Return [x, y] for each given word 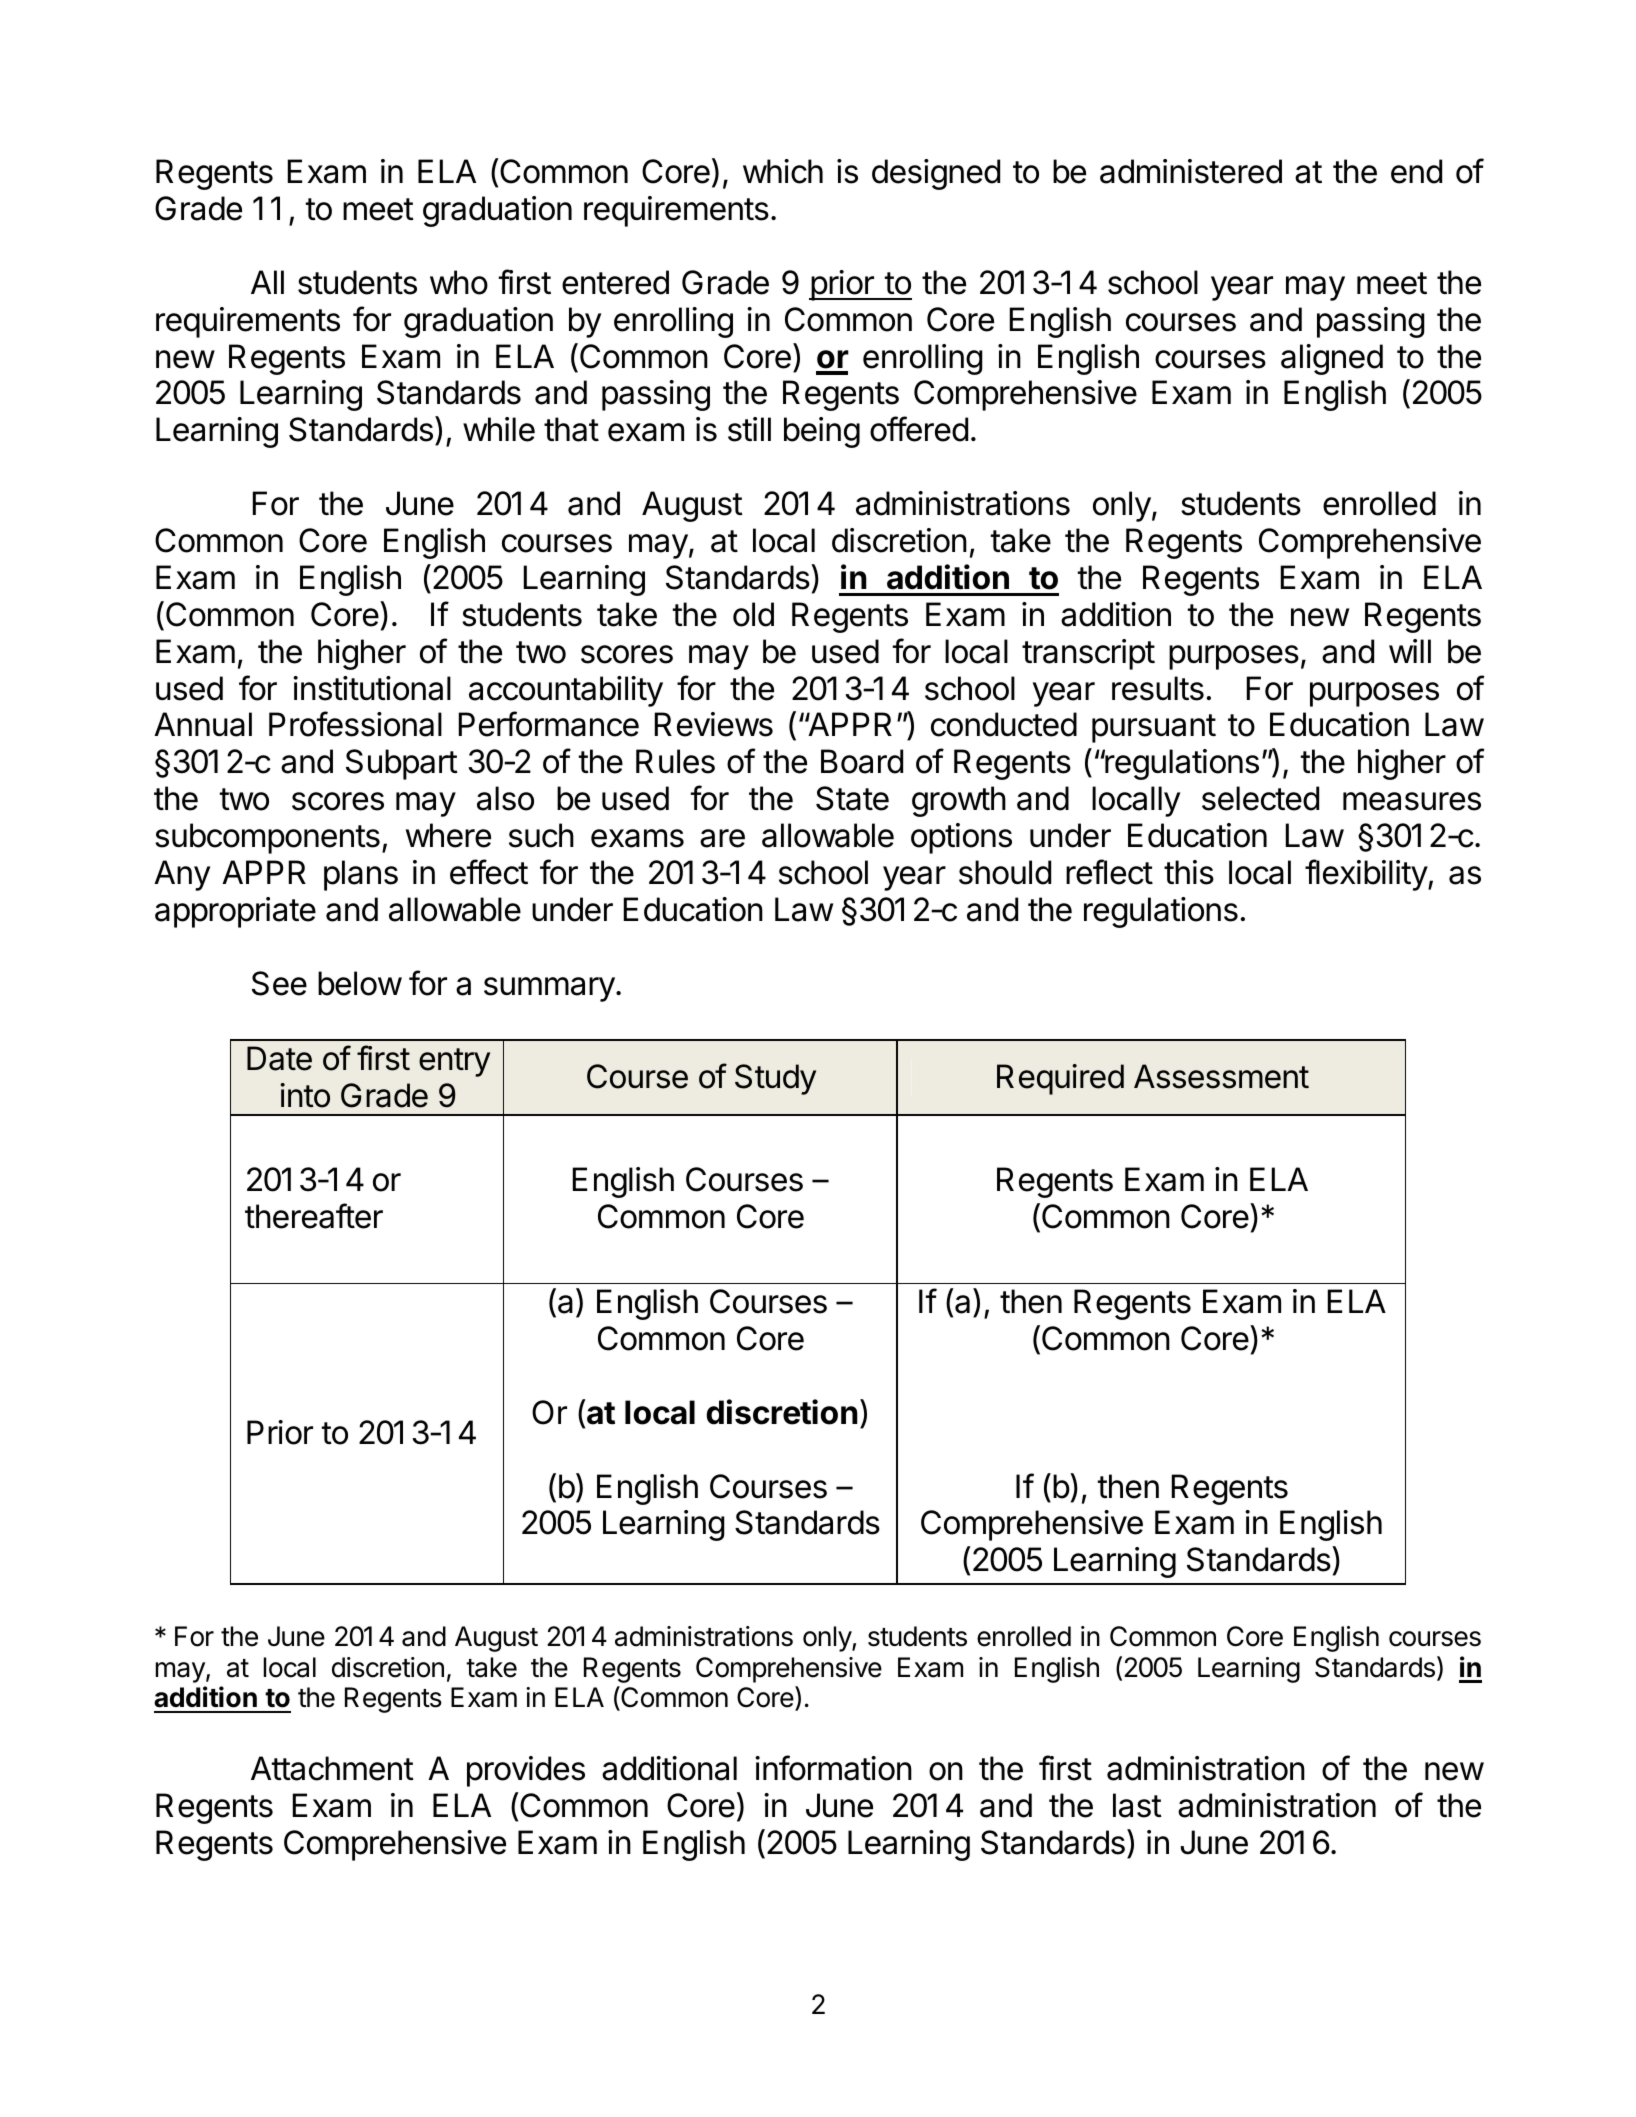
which [783, 171]
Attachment [332, 1768]
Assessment [1221, 1076]
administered [1191, 171]
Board [862, 761]
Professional [355, 724]
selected [1260, 798]
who [459, 282]
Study [775, 1079]
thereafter [314, 1216]
